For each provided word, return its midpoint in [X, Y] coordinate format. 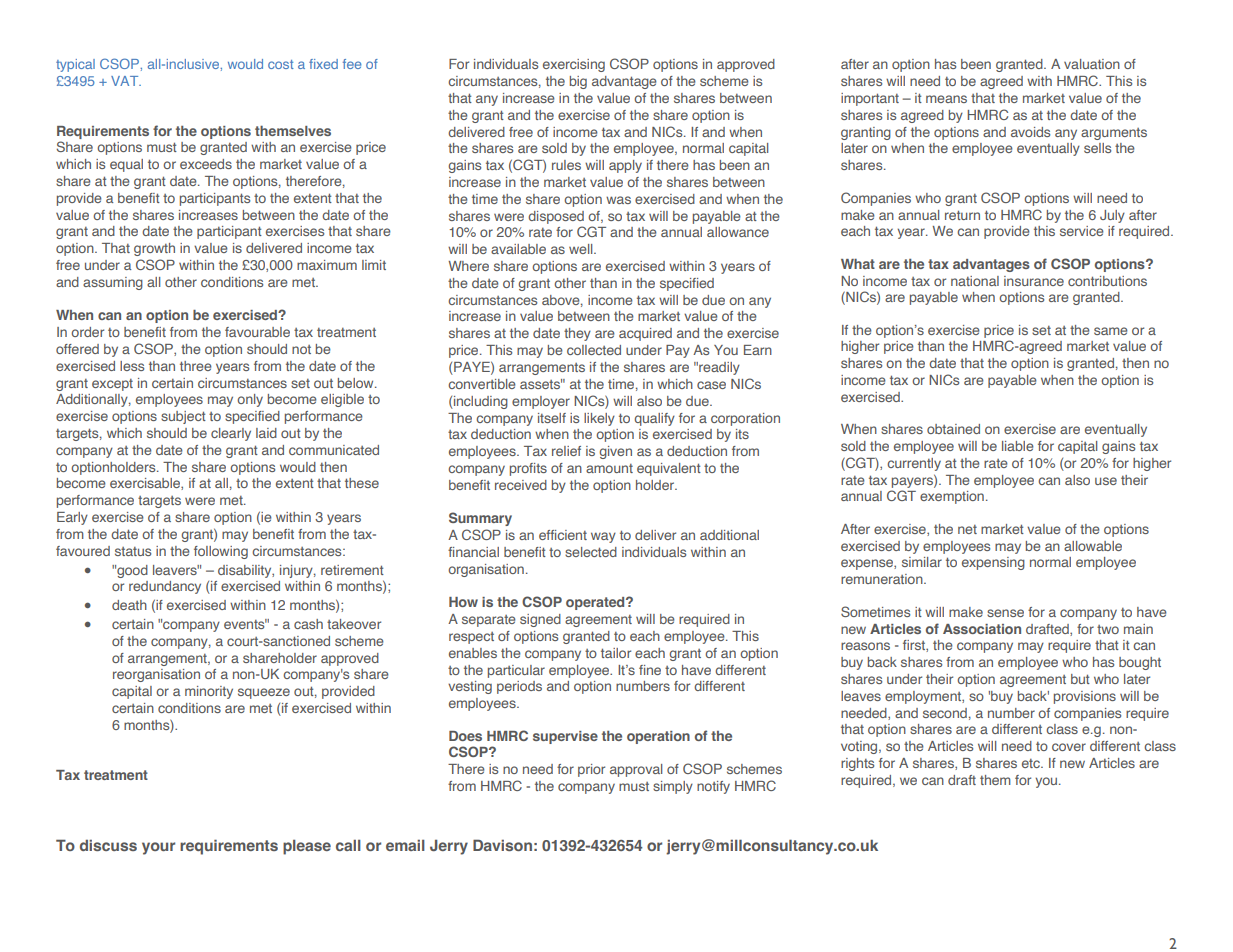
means [946, 99]
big [578, 82]
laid [266, 433]
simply [673, 787]
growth [154, 249]
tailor [616, 653]
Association [982, 629]
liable [1018, 446]
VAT [126, 81]
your [158, 848]
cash [308, 624]
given [615, 452]
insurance [1034, 281]
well [582, 249]
